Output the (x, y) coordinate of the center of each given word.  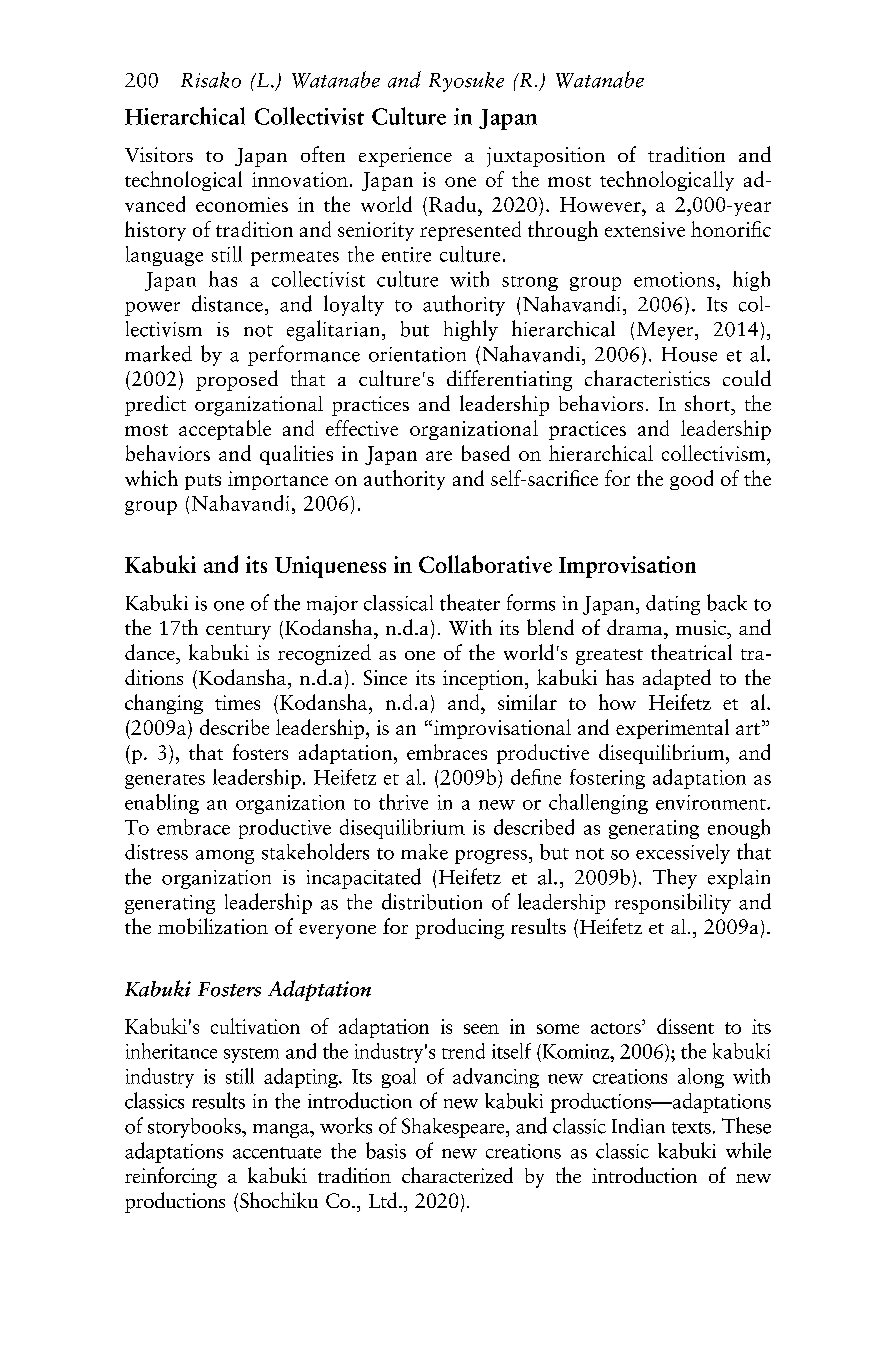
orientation (417, 354)
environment (712, 802)
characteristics (647, 378)
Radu (454, 204)
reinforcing (171, 1177)
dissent (685, 1026)
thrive (403, 802)
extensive (645, 229)
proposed (237, 380)
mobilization (213, 926)
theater (470, 602)
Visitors (159, 154)
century (238, 632)
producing (459, 928)
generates (165, 781)
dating (673, 605)
